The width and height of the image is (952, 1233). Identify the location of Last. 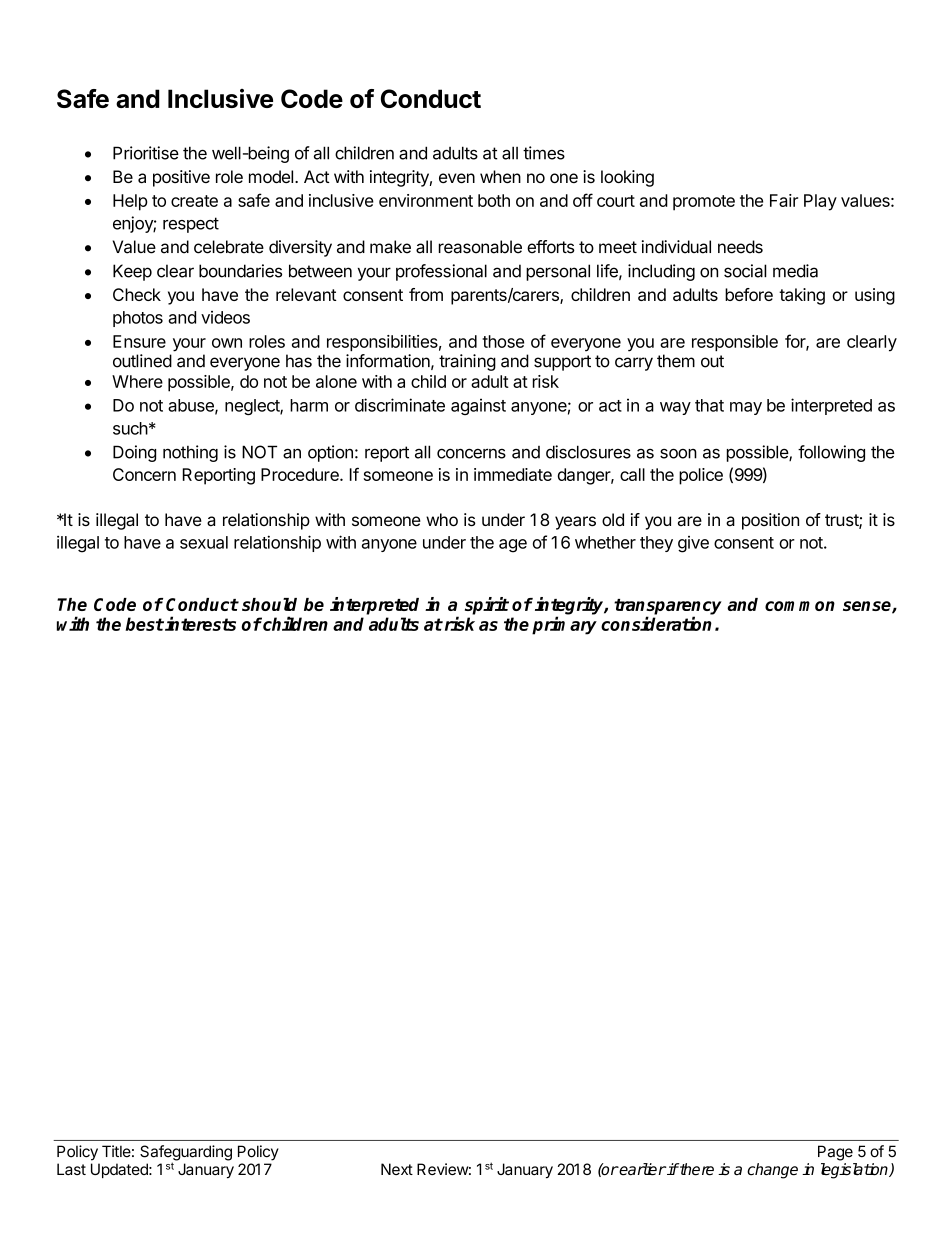
(71, 1169).
